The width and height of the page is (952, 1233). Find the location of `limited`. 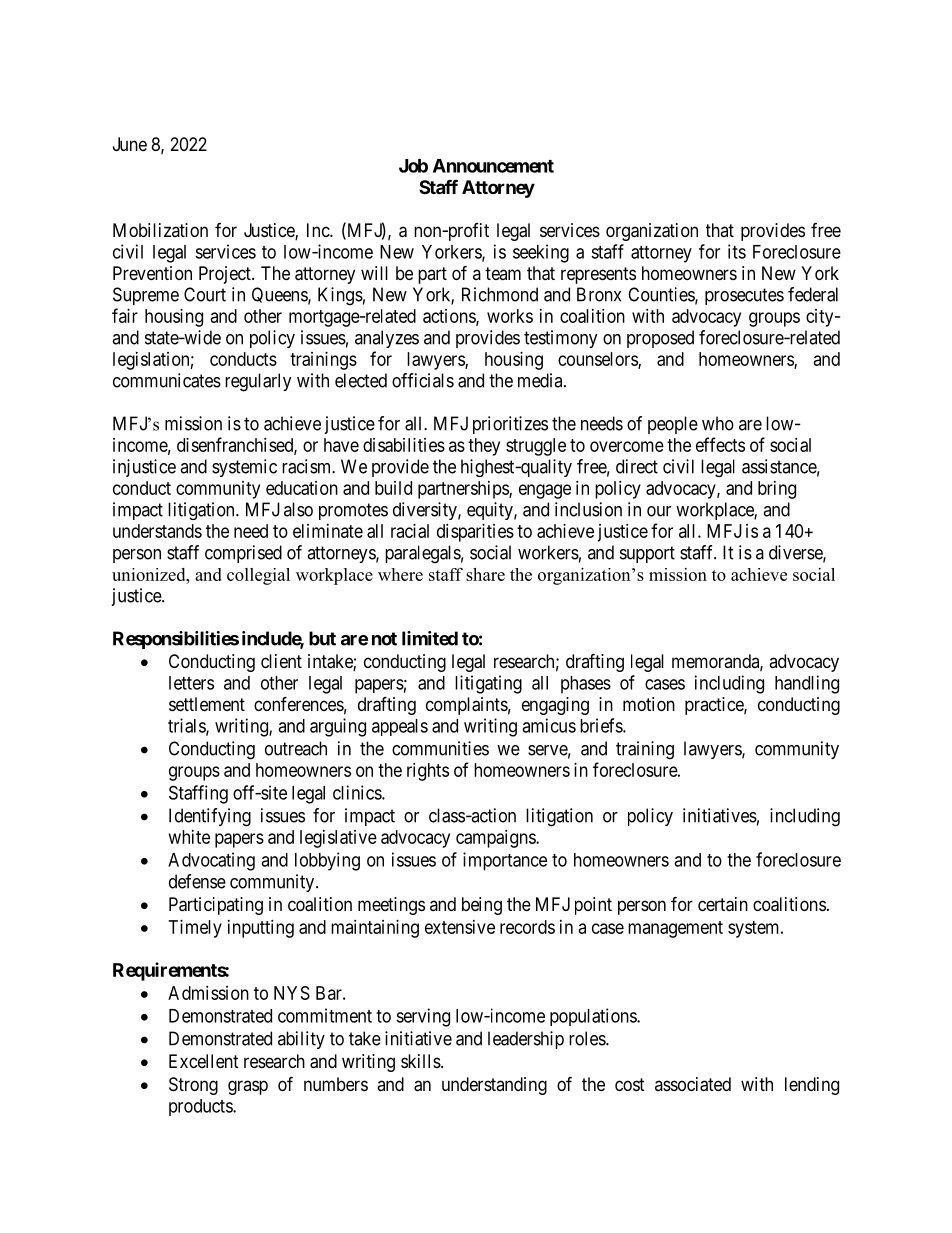

limited is located at coordinates (430, 638).
